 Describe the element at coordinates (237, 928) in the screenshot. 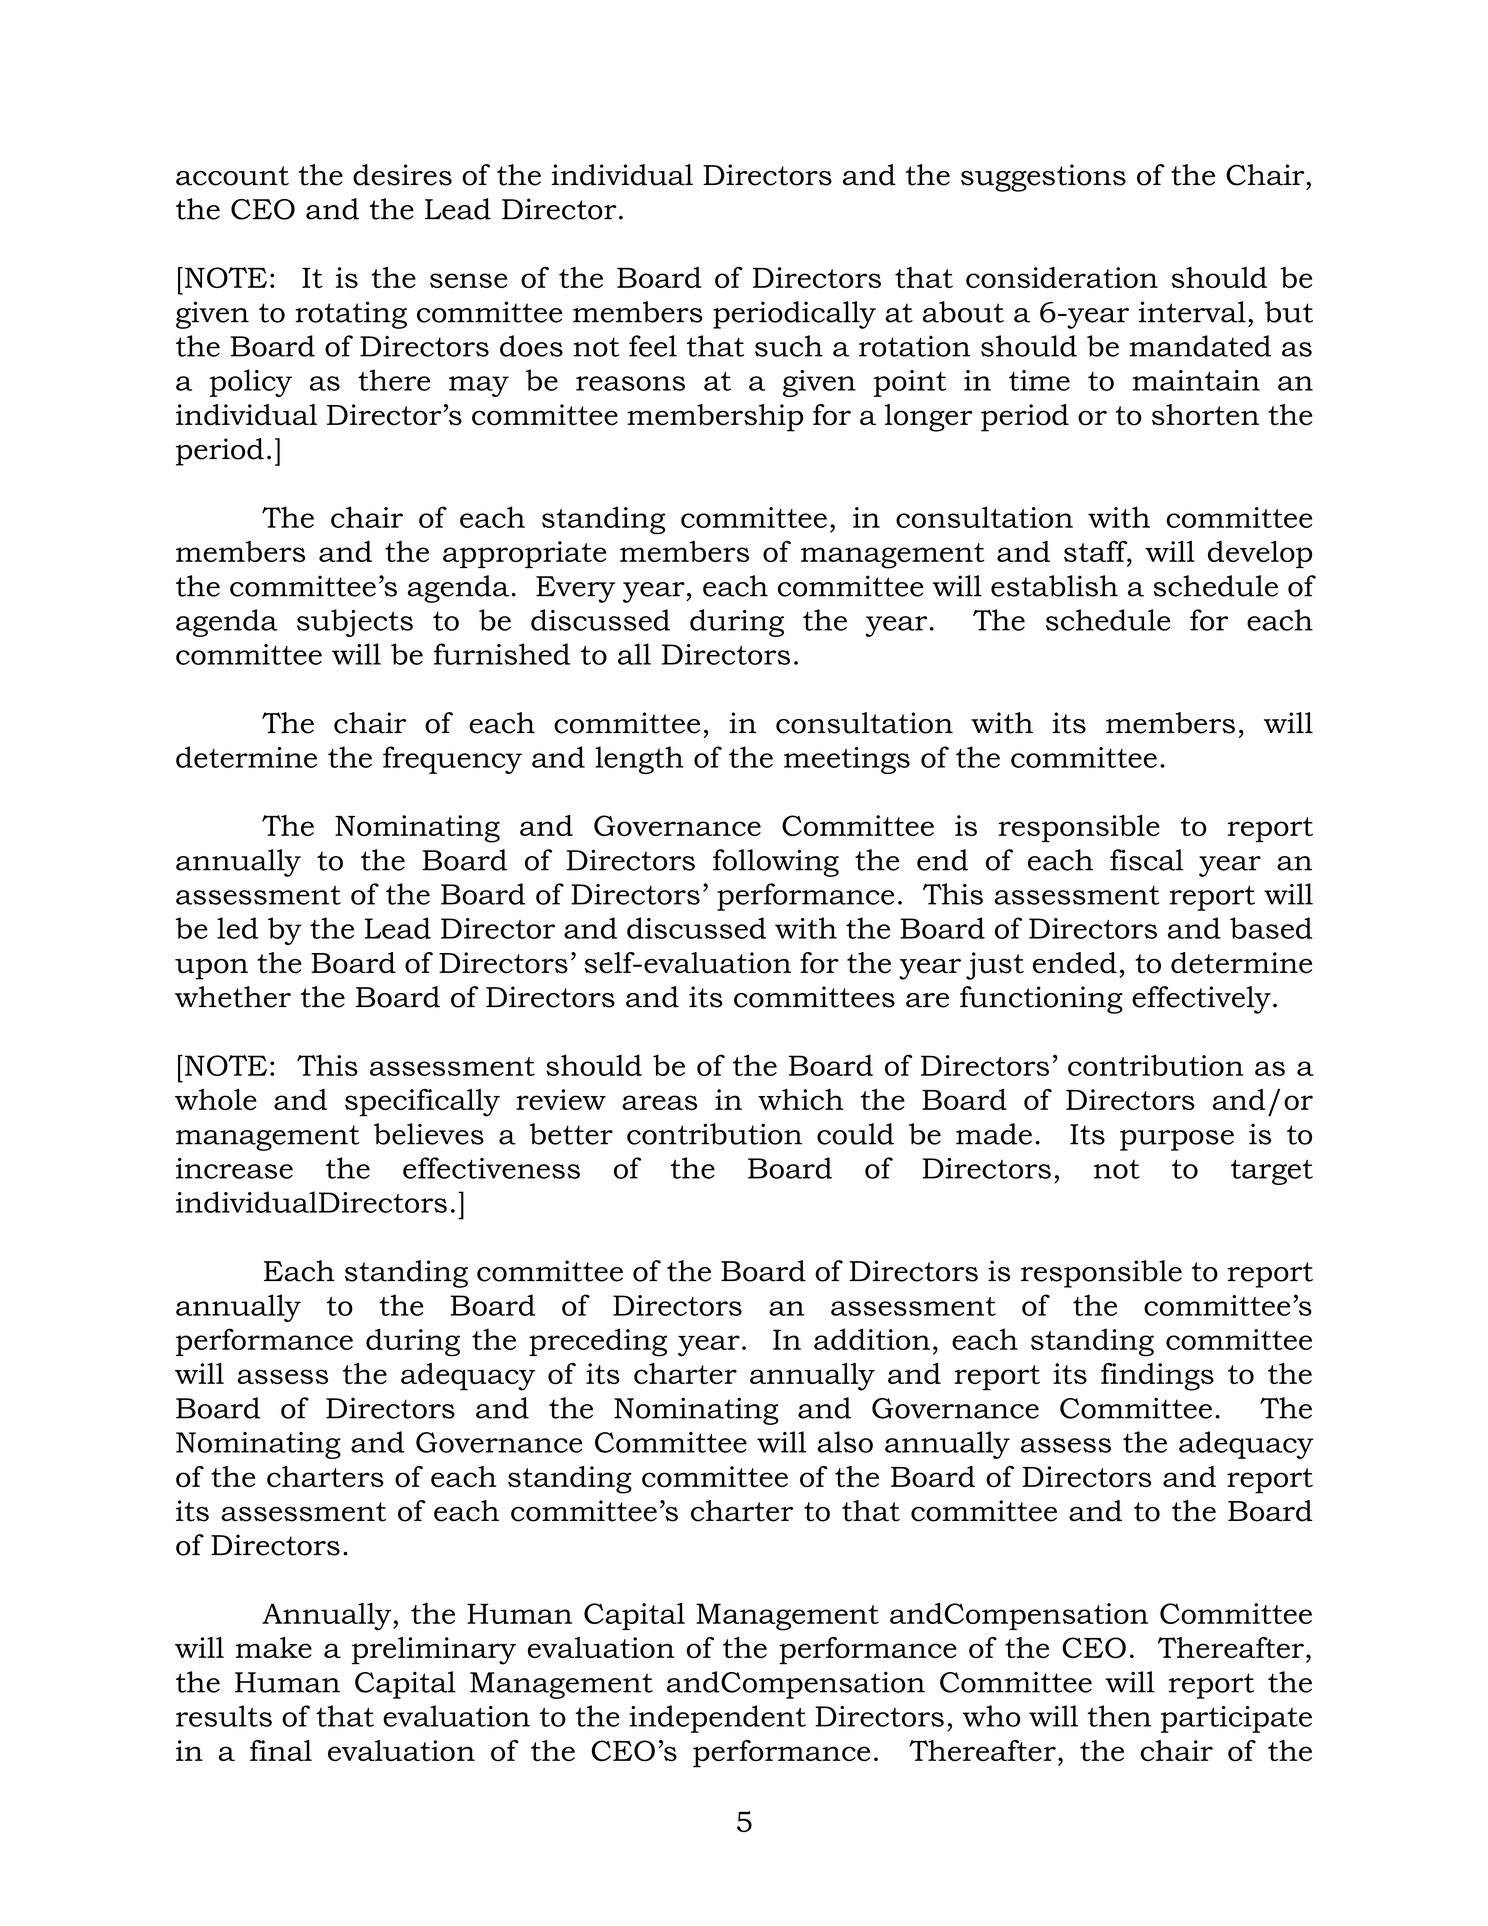

I see `led` at that location.
